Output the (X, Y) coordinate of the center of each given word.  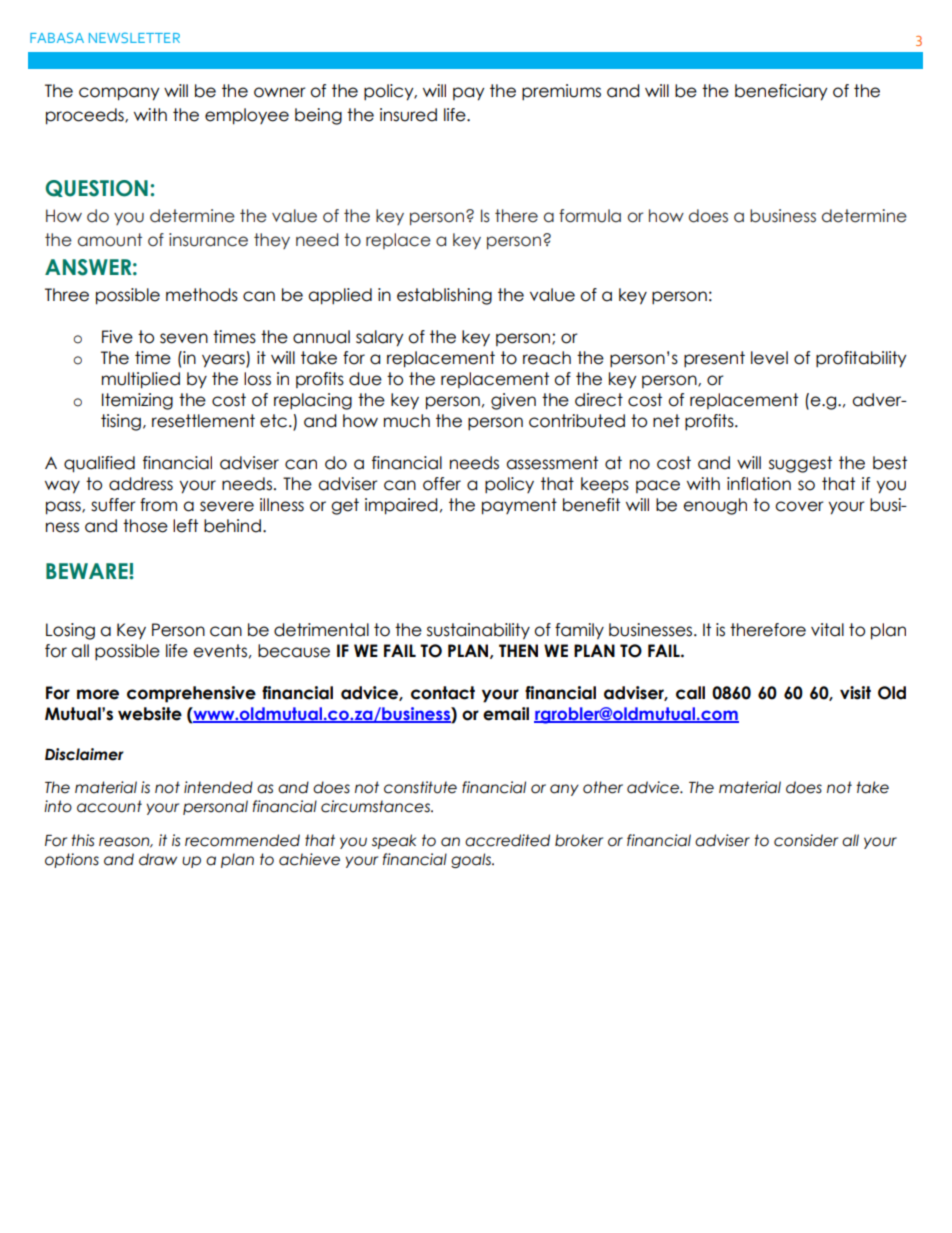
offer (442, 484)
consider (806, 840)
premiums (561, 92)
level (769, 358)
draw (158, 859)
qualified (99, 464)
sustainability (478, 631)
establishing (444, 296)
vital (827, 630)
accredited (507, 840)
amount (110, 240)
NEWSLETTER (134, 37)
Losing (70, 631)
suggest (800, 464)
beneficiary (781, 92)
